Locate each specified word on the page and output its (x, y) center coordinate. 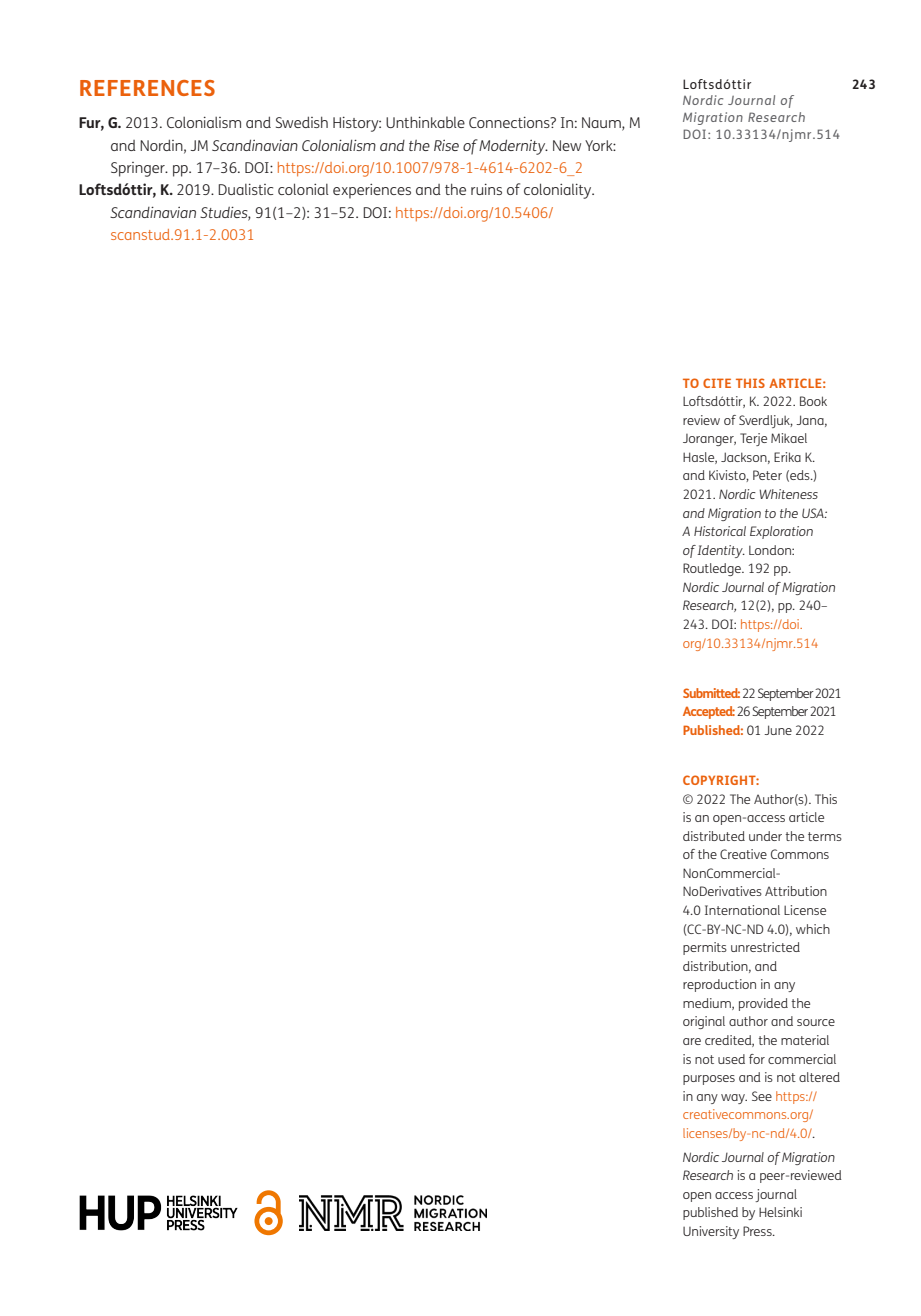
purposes (709, 1080)
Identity (721, 551)
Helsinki (780, 1212)
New (567, 145)
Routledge (713, 569)
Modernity (513, 147)
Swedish (302, 122)
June (778, 730)
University (711, 1232)
